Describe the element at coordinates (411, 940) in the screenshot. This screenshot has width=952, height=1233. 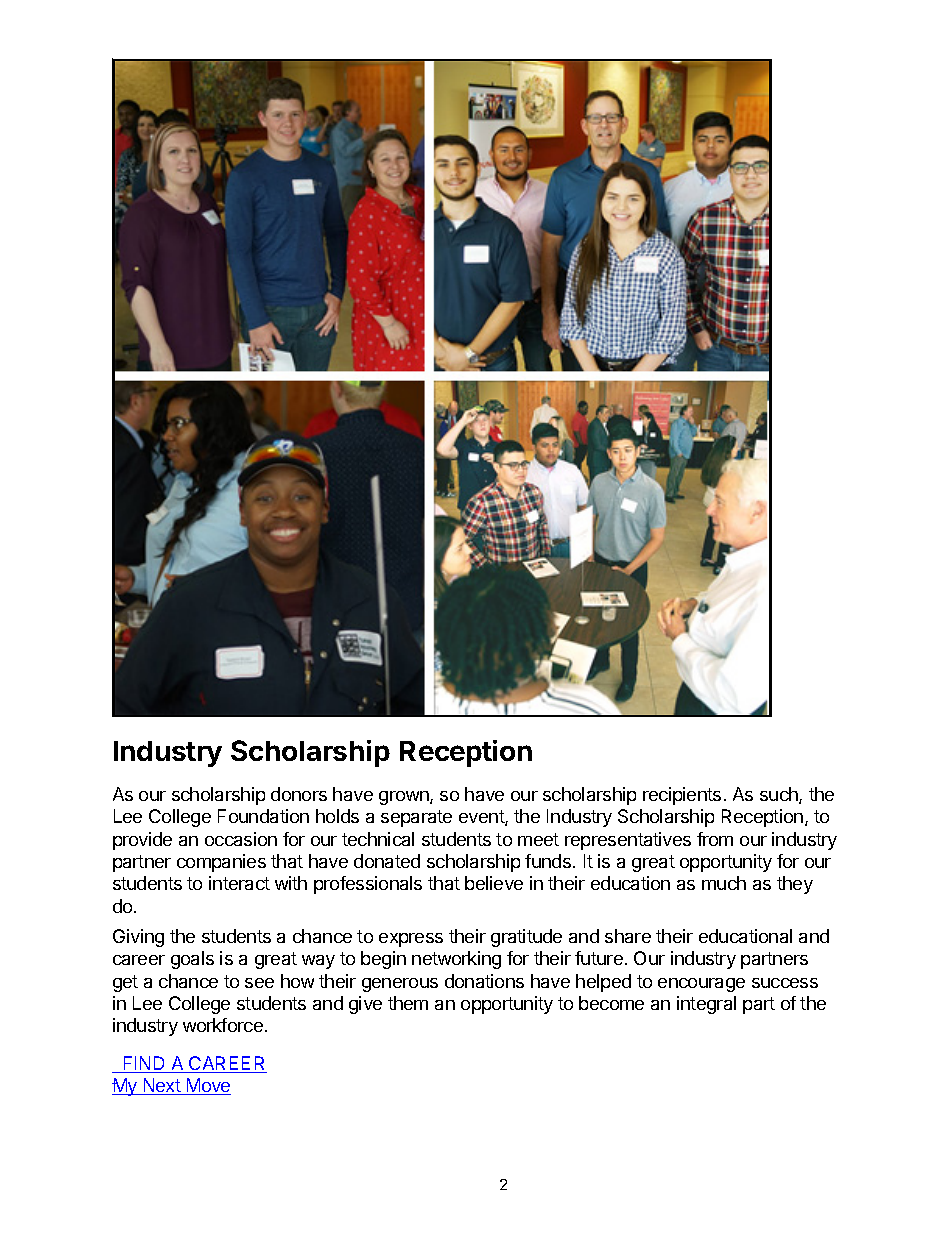
I see `express` at that location.
